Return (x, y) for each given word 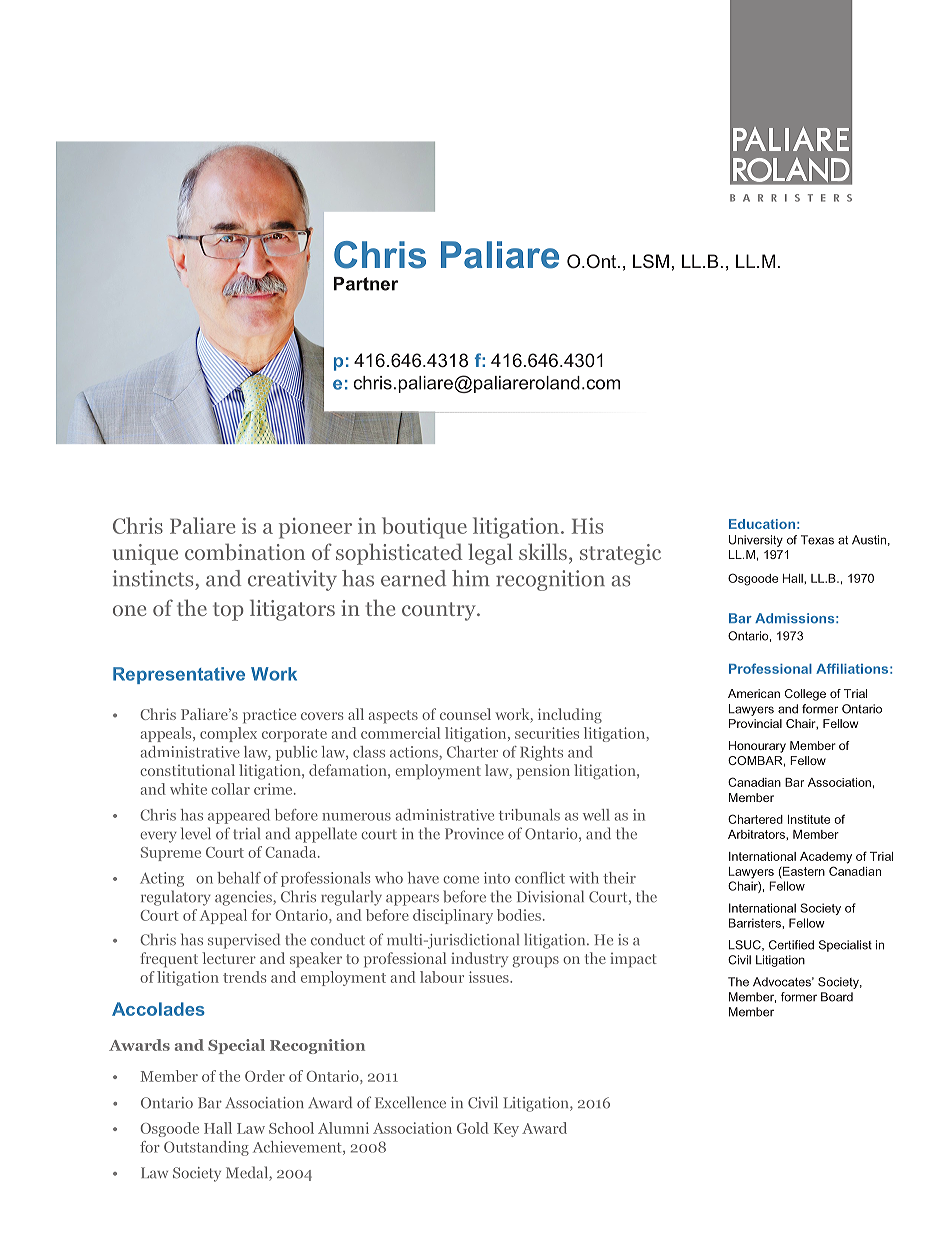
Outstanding (206, 1148)
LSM (651, 261)
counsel (465, 714)
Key (506, 1130)
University (756, 541)
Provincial (755, 723)
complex (228, 734)
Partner (366, 284)
